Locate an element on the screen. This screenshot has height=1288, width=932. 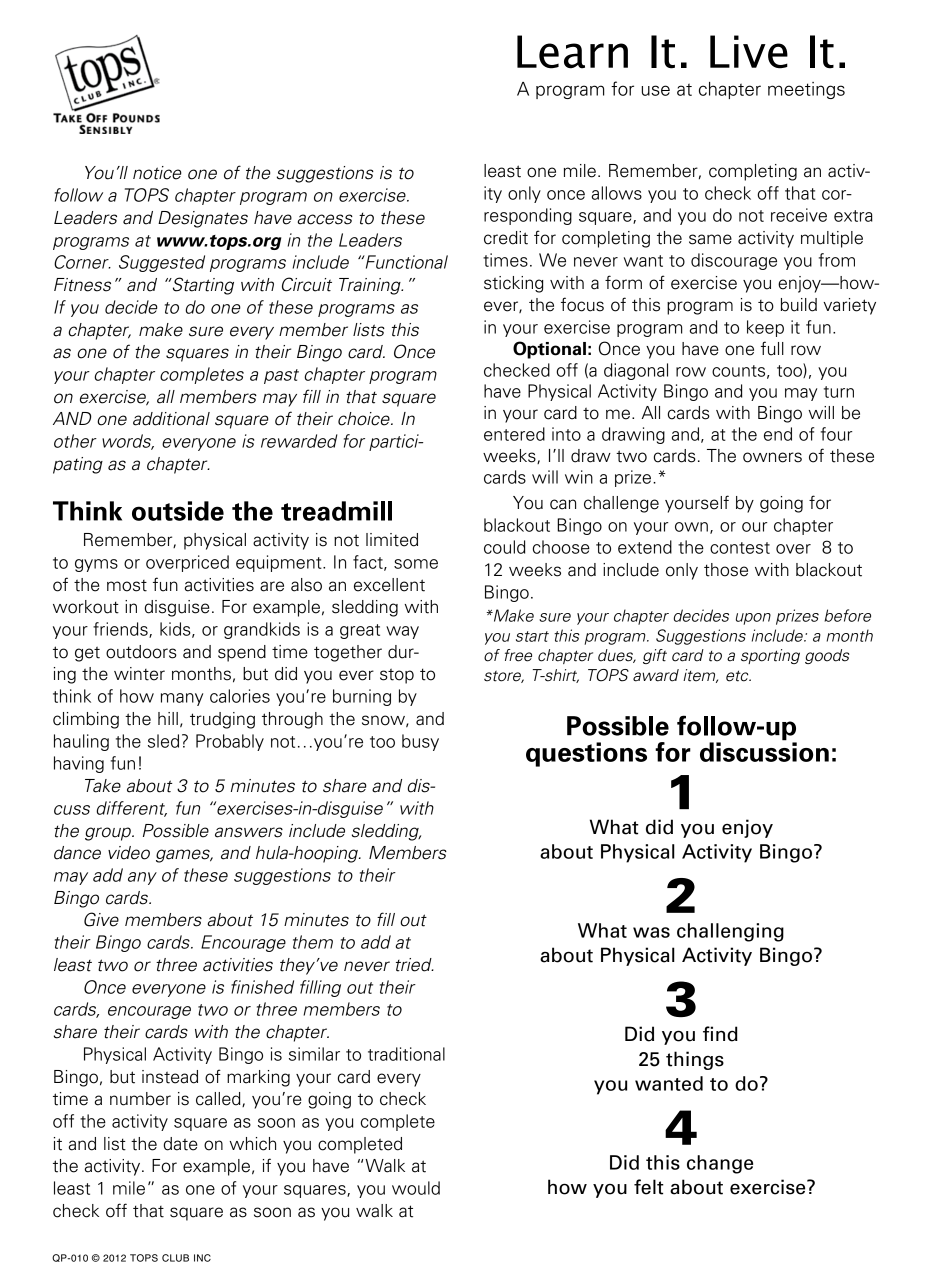
Give is located at coordinates (101, 919).
